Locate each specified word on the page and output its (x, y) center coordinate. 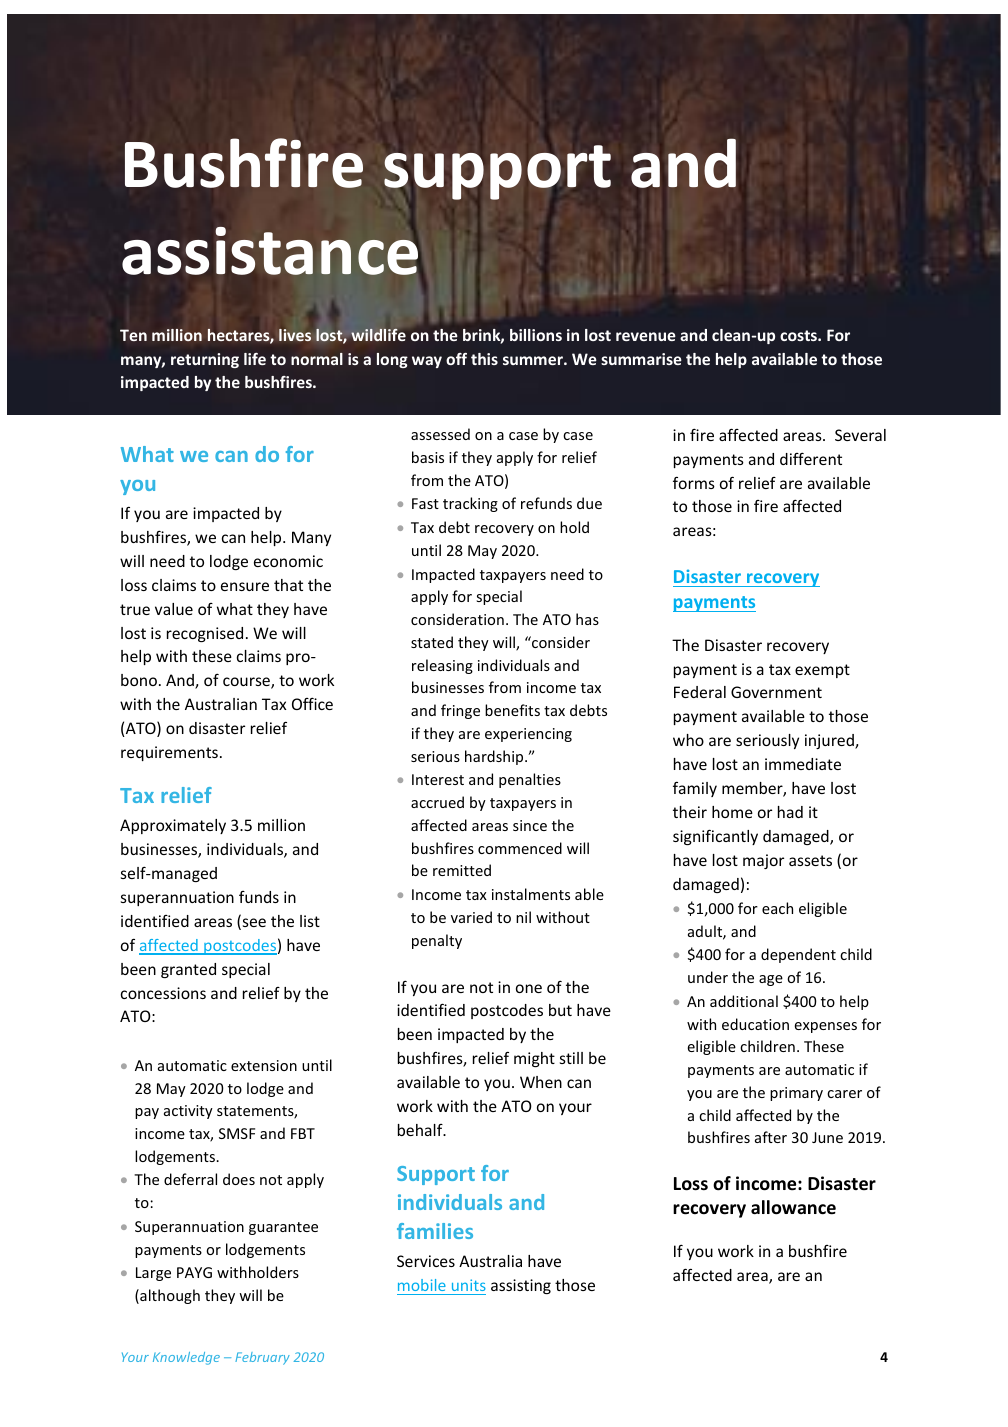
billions (536, 335)
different (811, 458)
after (771, 1137)
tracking (470, 504)
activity (188, 1112)
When (541, 1082)
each (777, 908)
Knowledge (186, 1358)
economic (288, 561)
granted (188, 970)
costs (799, 335)
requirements (169, 753)
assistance (270, 251)
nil (523, 917)
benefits (512, 710)
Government (776, 692)
